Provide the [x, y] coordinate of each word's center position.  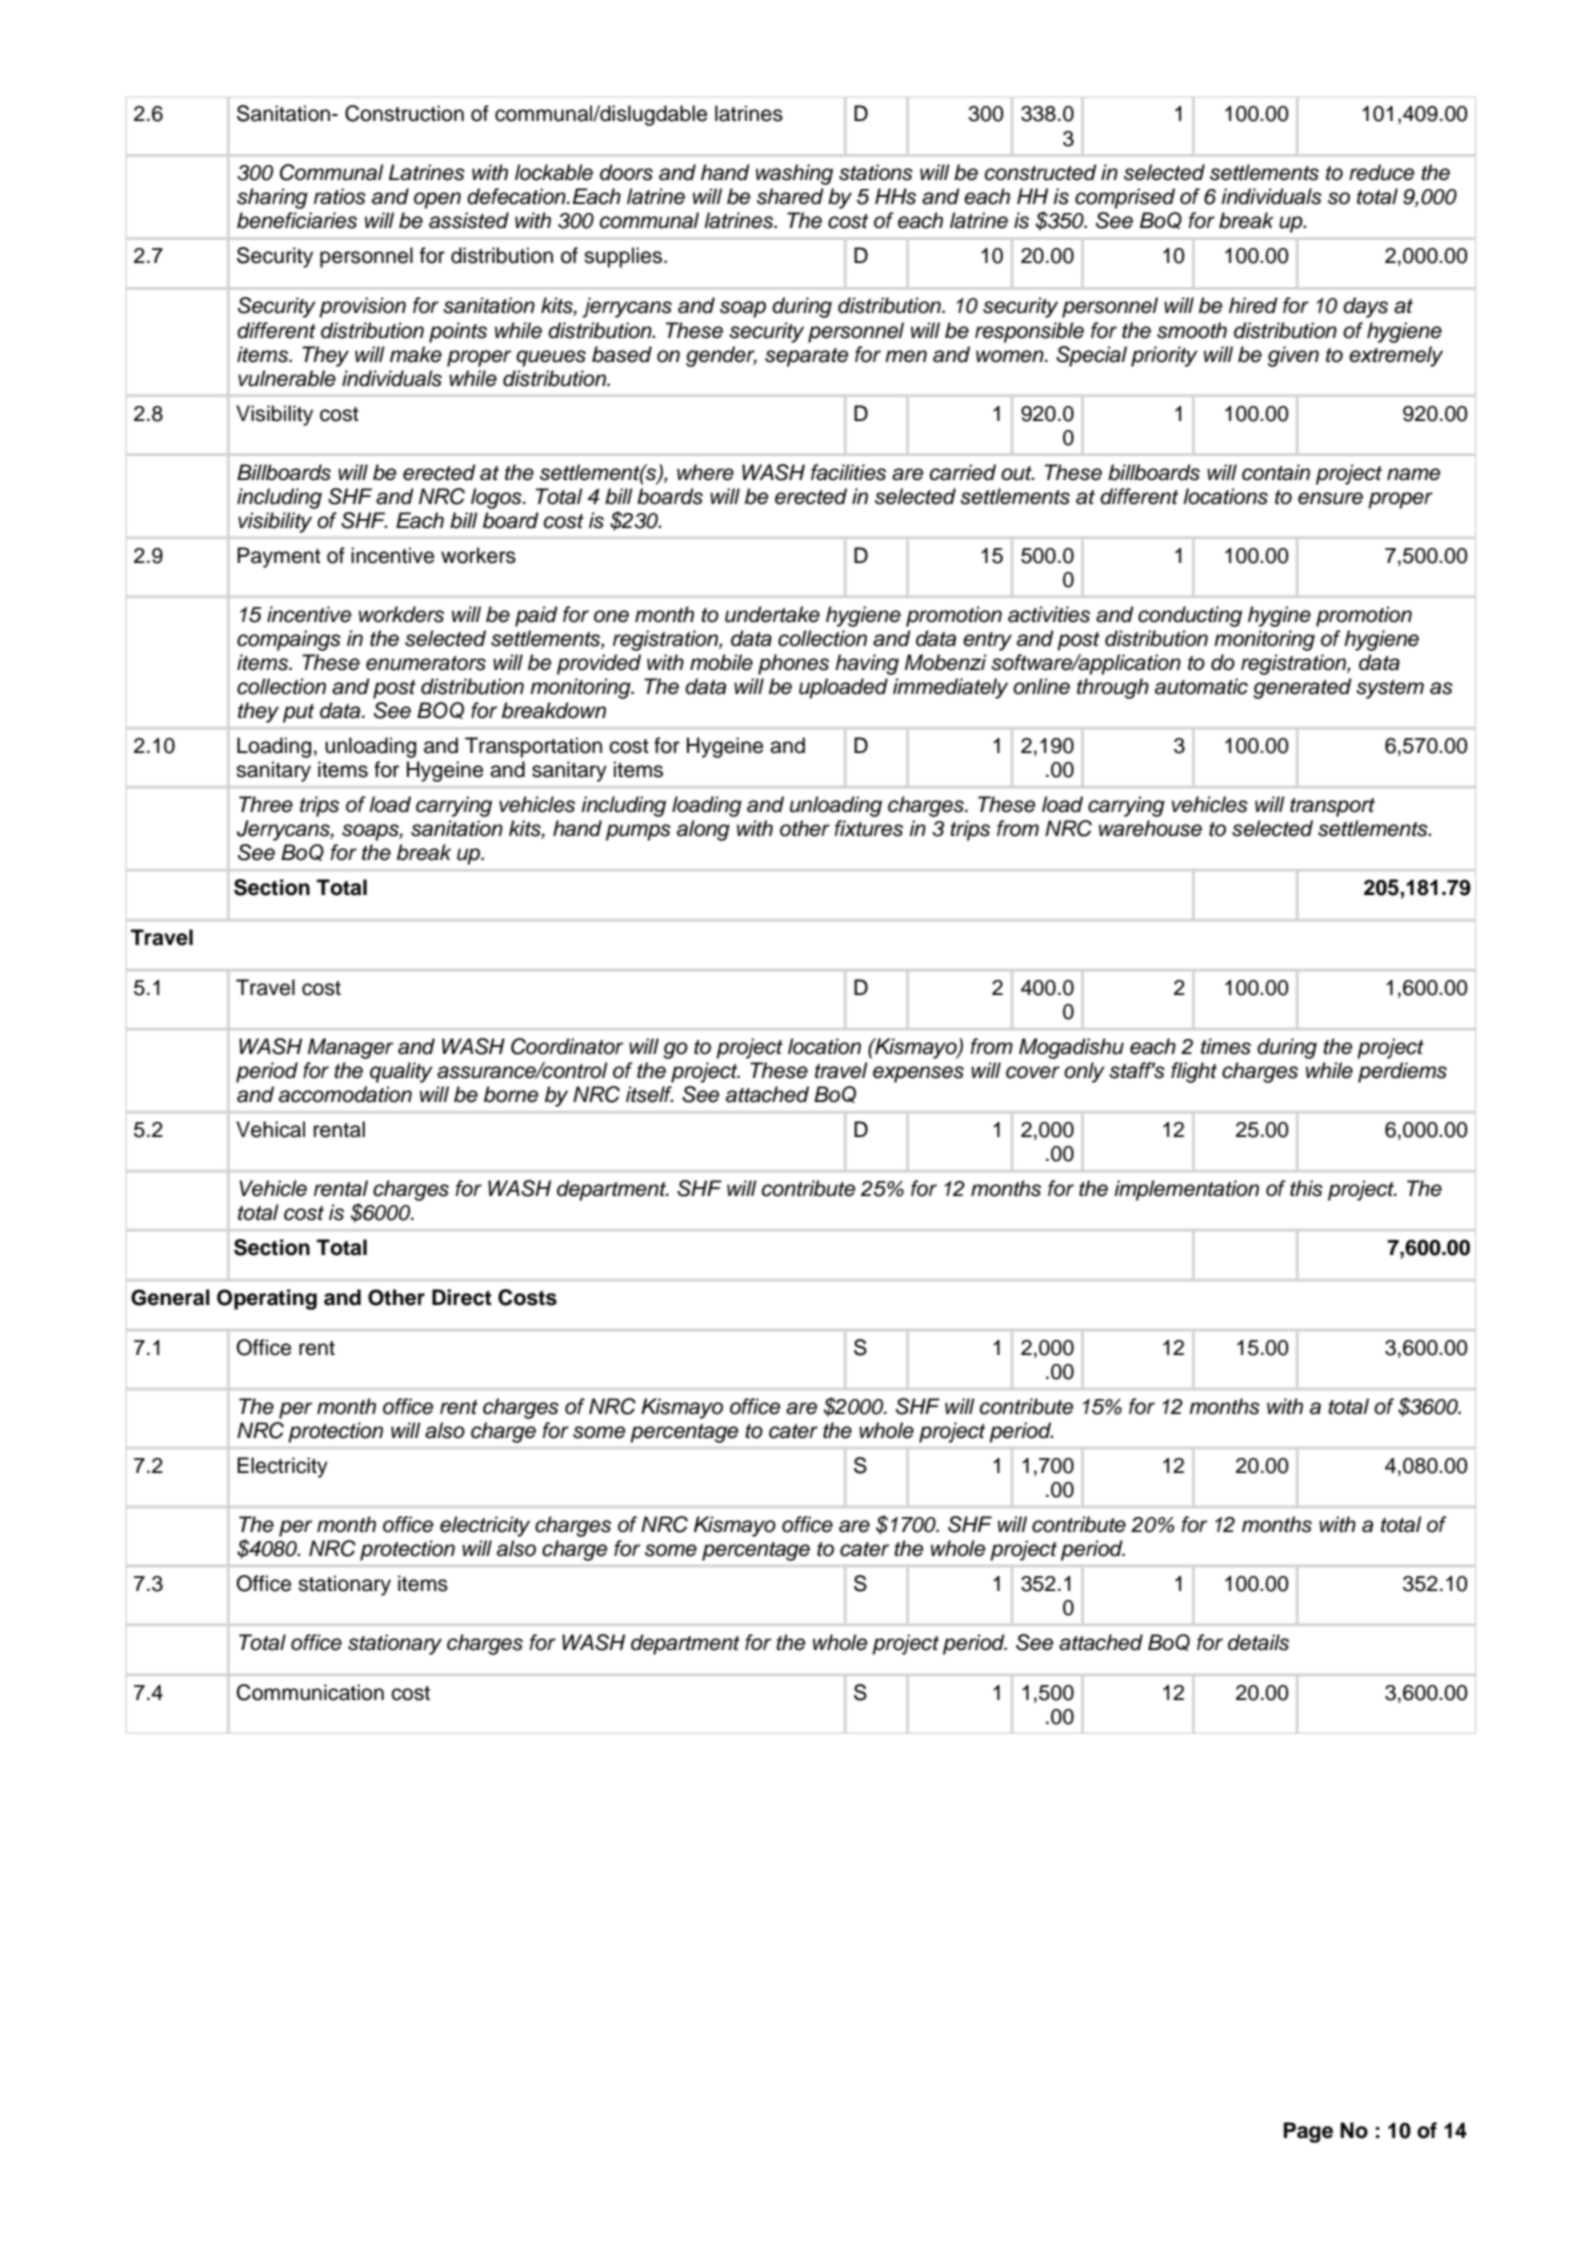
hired [1253, 305]
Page [1308, 2132]
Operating [267, 1299]
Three [266, 804]
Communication [310, 1692]
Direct [462, 1297]
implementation [1186, 1190]
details [1258, 1642]
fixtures [869, 828]
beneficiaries [297, 220]
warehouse [1150, 828]
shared [790, 196]
